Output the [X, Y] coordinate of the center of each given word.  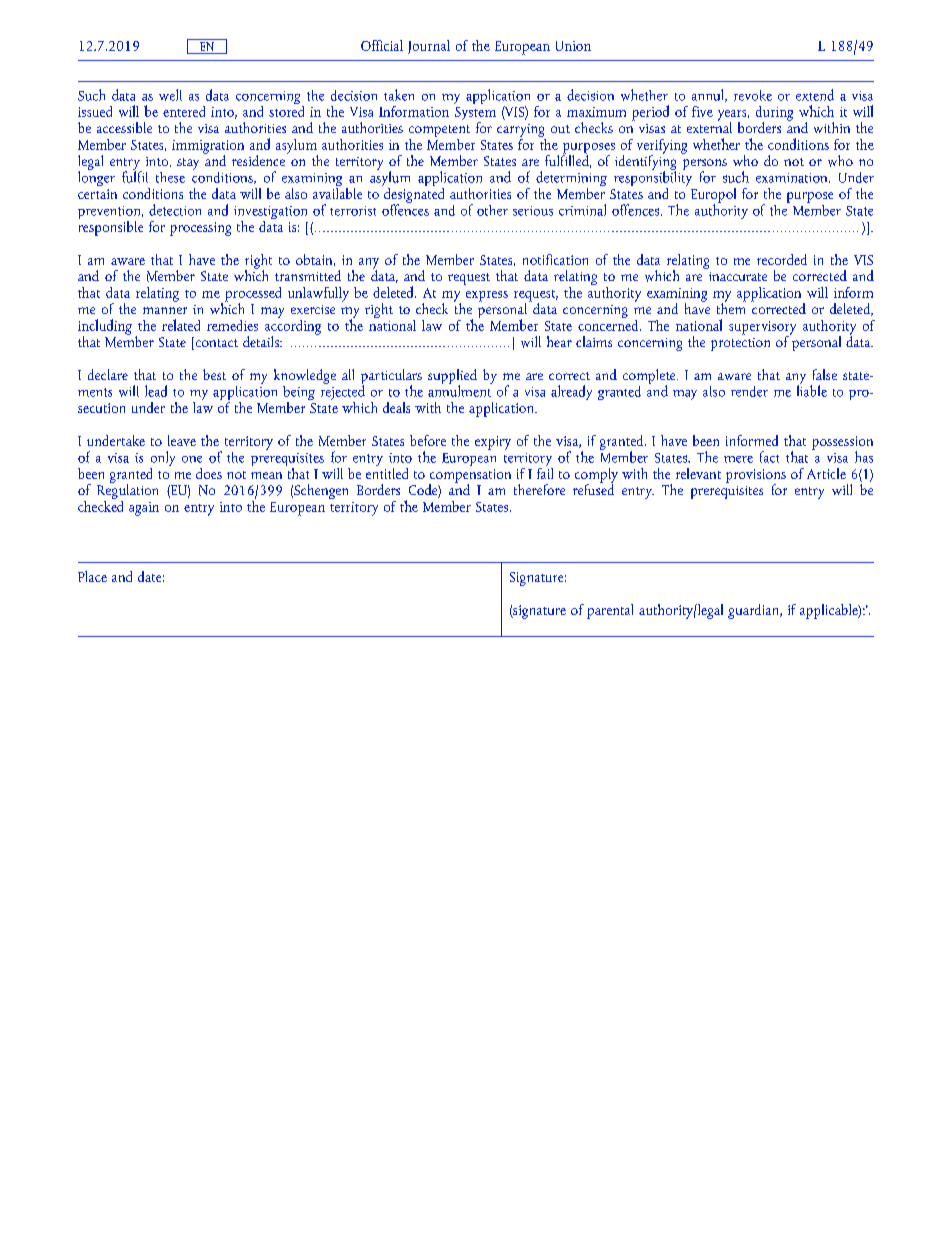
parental [610, 611]
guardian [754, 611]
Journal [429, 47]
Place [92, 576]
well [170, 95]
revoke [753, 95]
